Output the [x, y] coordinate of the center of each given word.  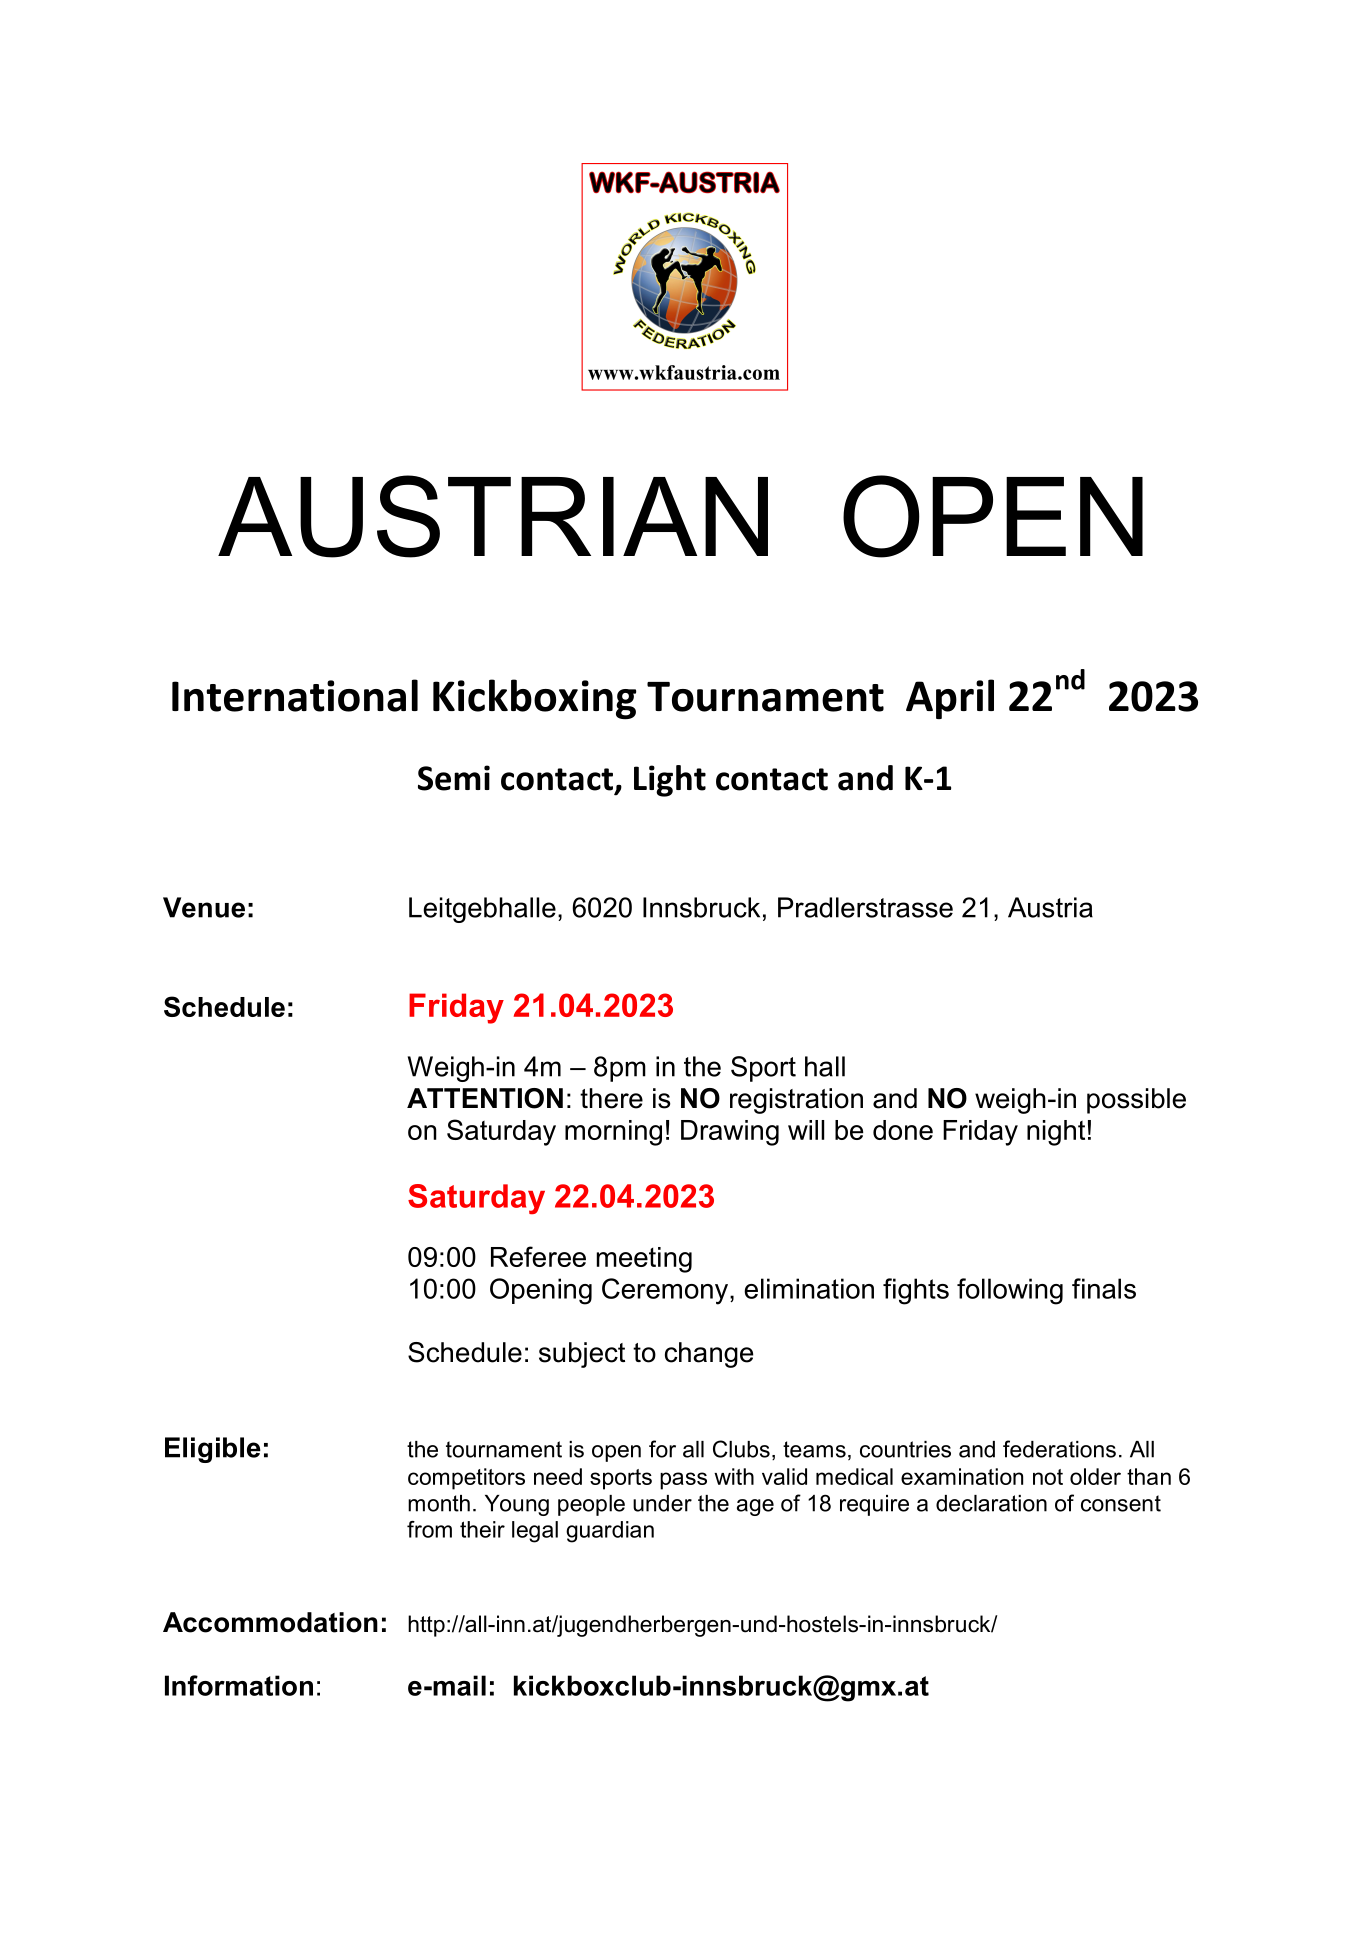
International [295, 695]
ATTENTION [485, 1098]
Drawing [730, 1133]
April [950, 699]
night [1056, 1133]
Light [670, 781]
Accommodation [270, 1622]
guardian [610, 1532]
